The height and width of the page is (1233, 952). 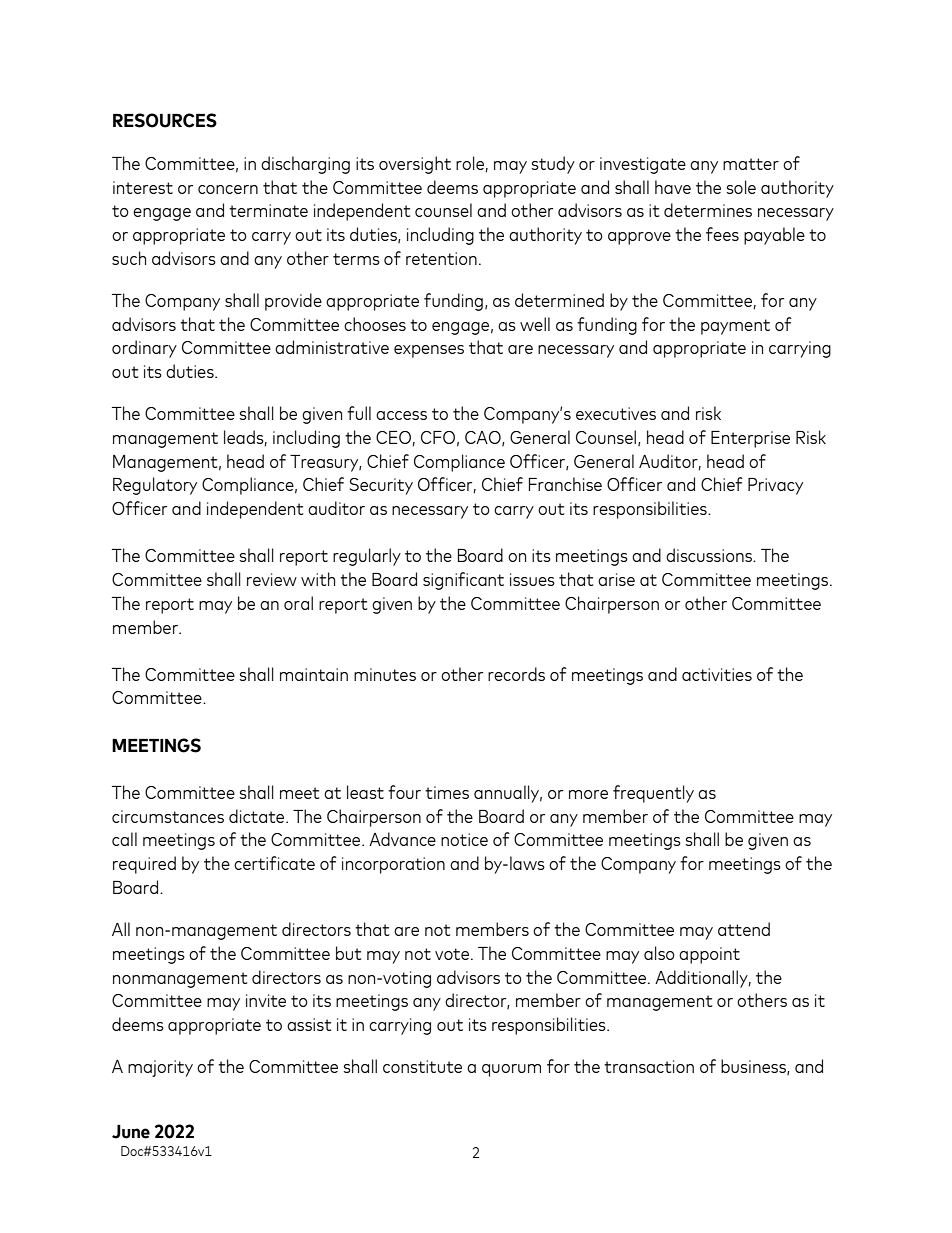 What do you see at coordinates (422, 1066) in the page?
I see `constitute` at bounding box center [422, 1066].
